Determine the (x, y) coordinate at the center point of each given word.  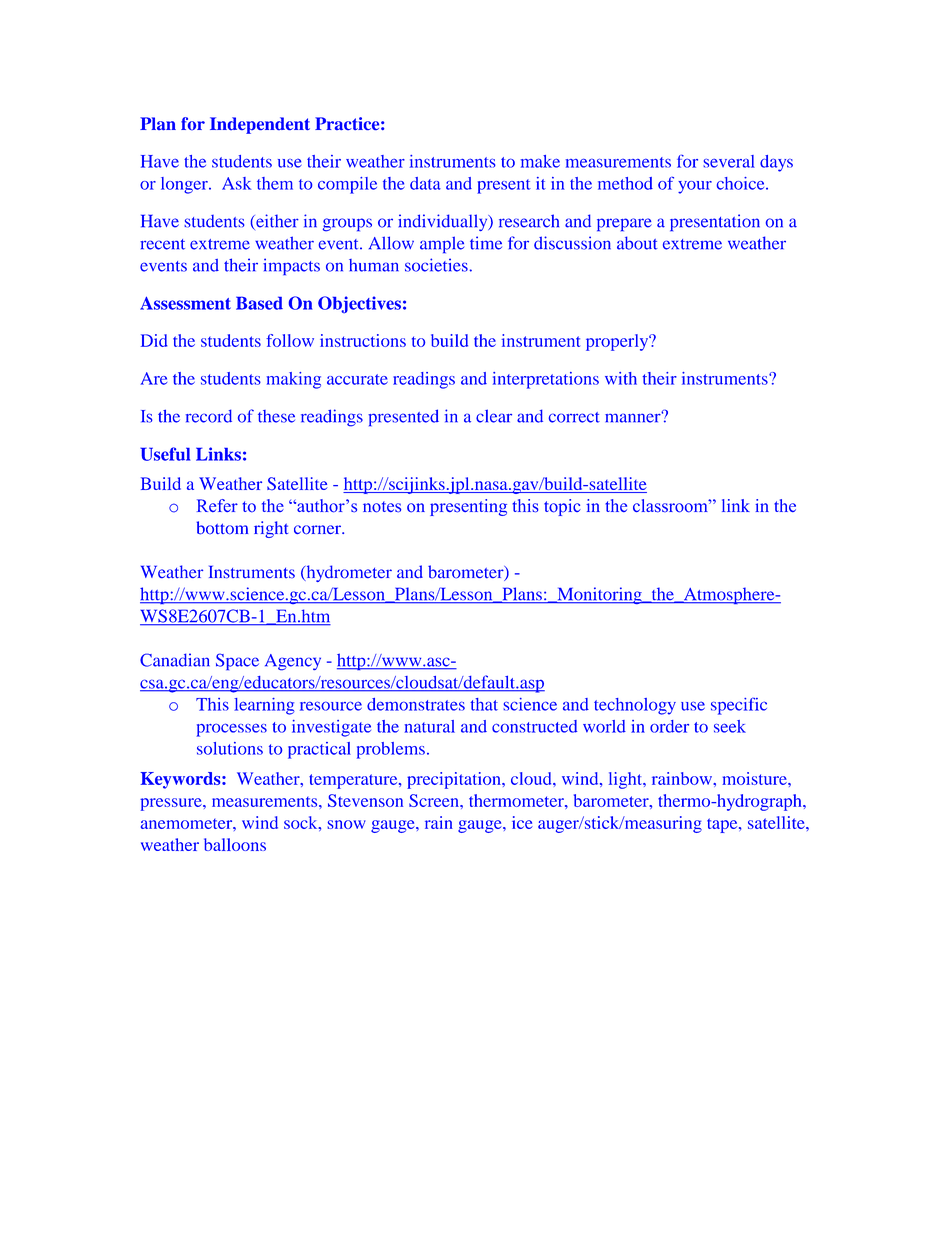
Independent (260, 125)
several (729, 161)
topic (562, 507)
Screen (435, 800)
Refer (217, 505)
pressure (172, 804)
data (425, 183)
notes (382, 507)
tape (723, 825)
